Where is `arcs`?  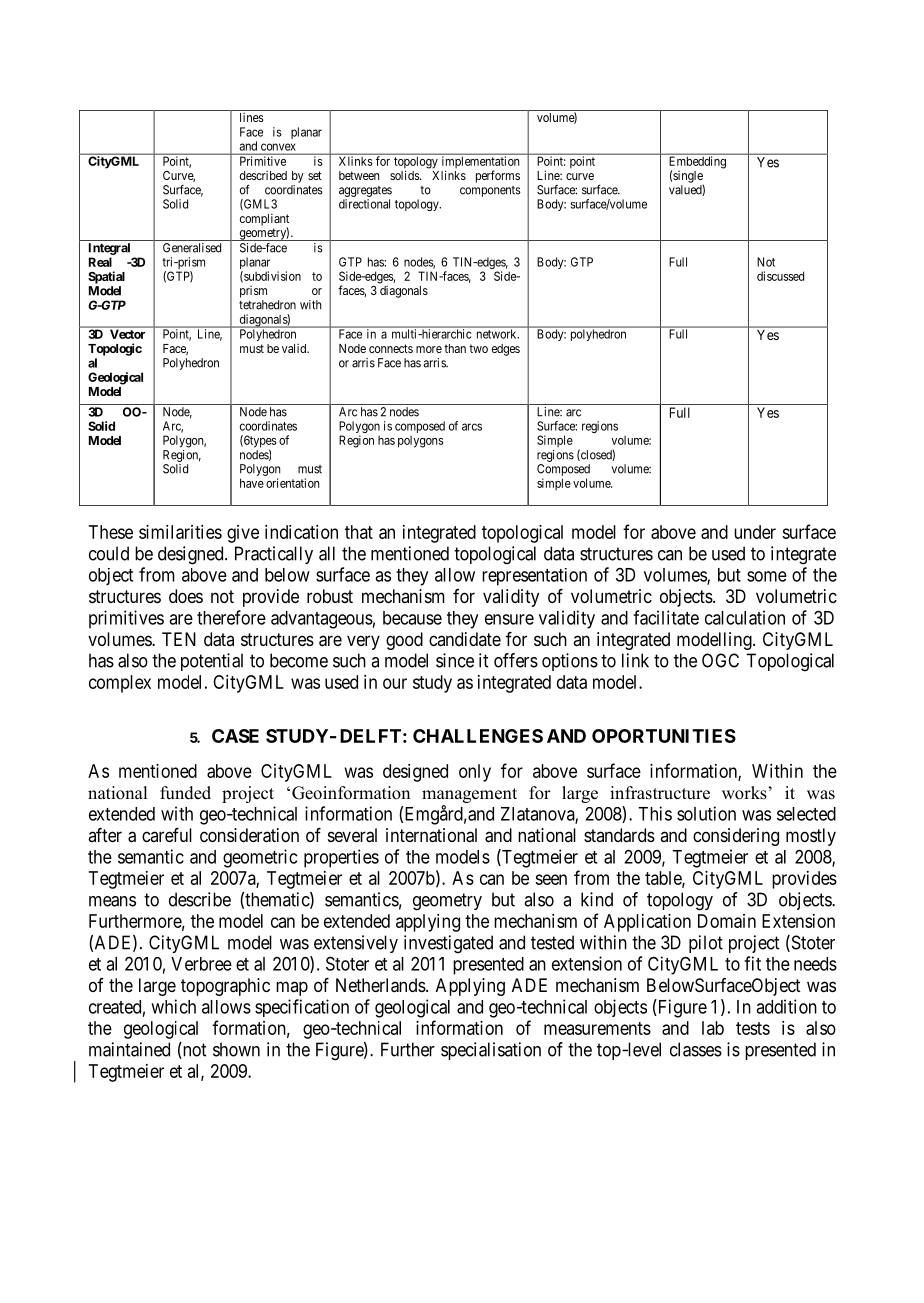 arcs is located at coordinates (472, 427).
